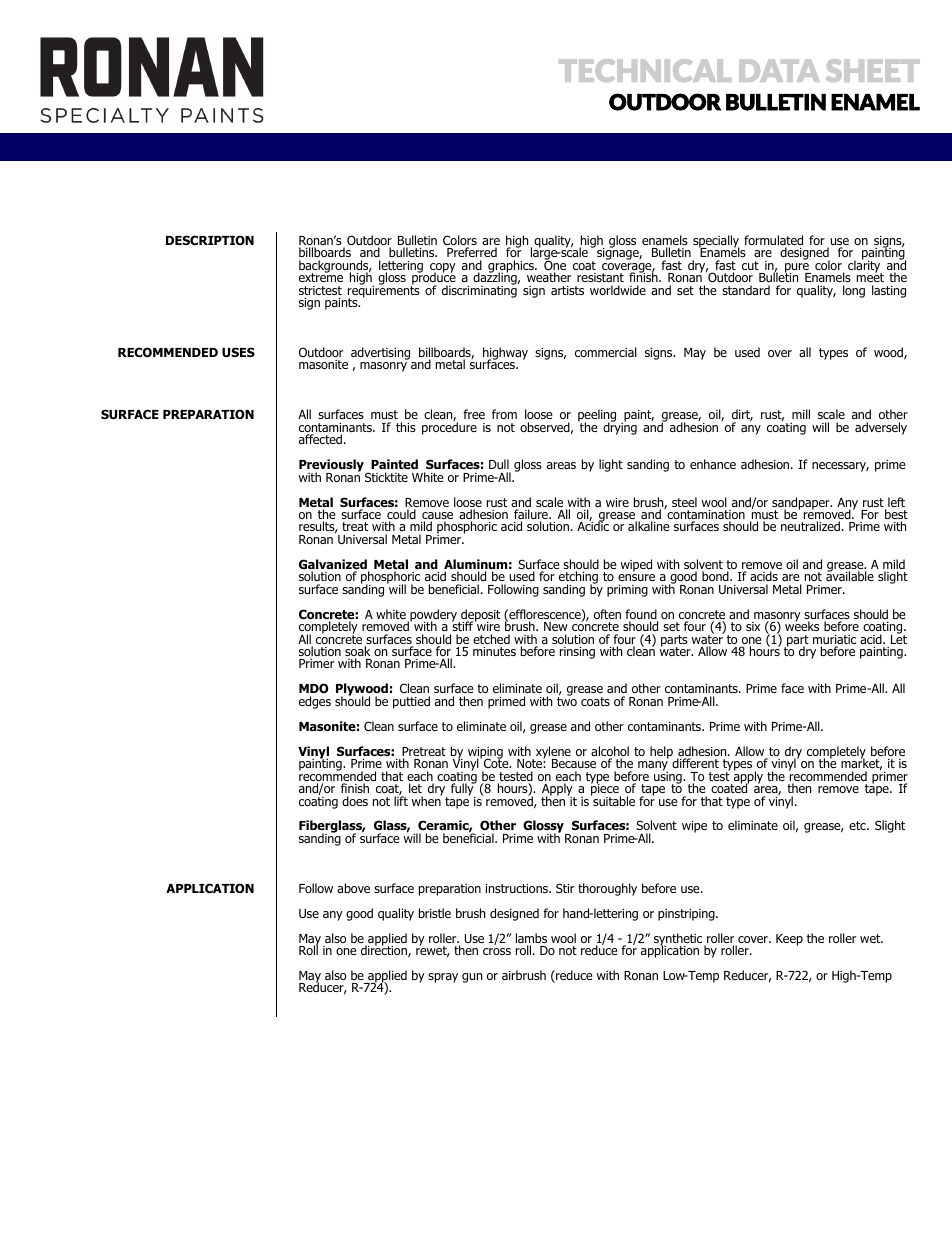  I want to click on DATA, so click(779, 70).
